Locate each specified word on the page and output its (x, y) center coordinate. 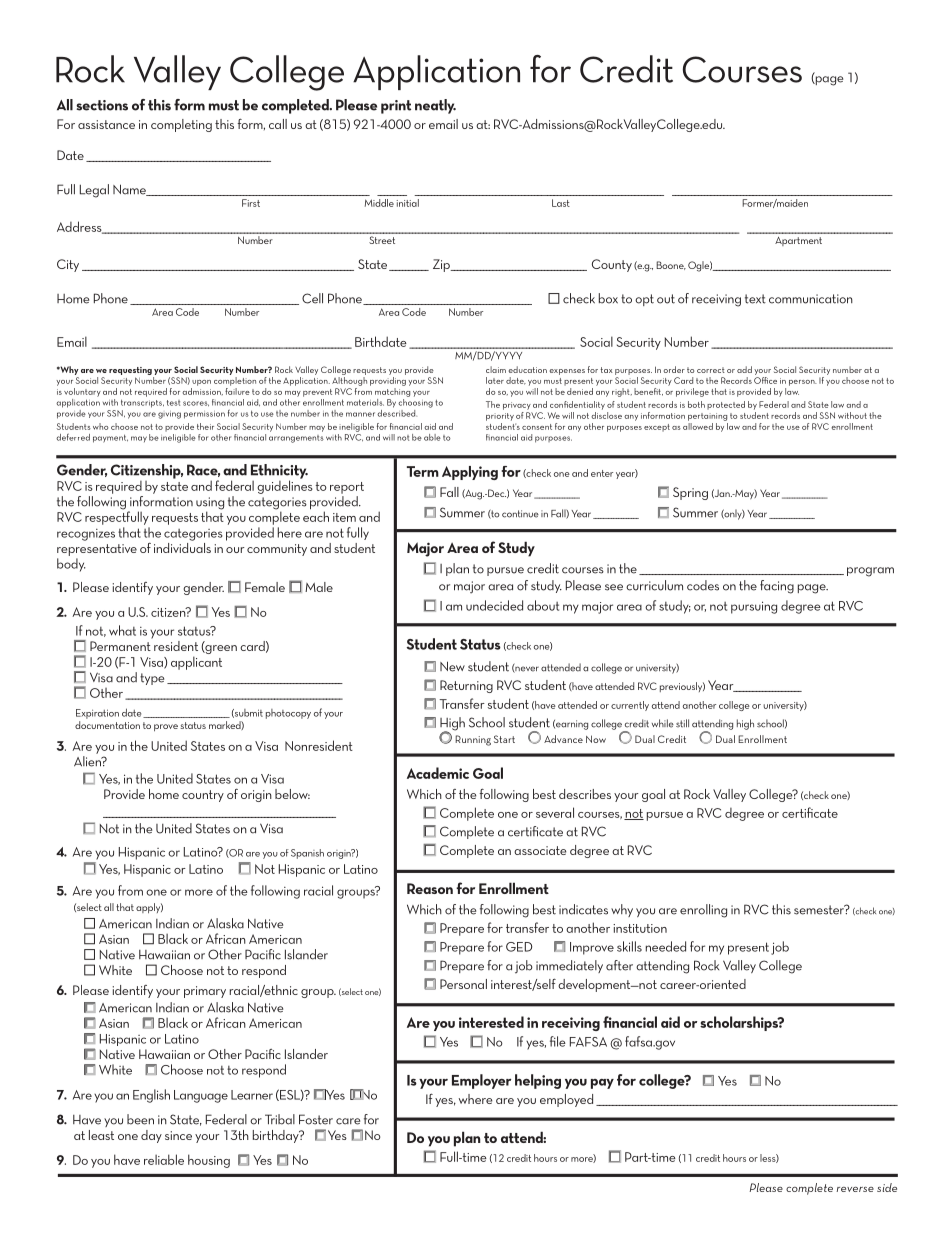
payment (110, 438)
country (203, 796)
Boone (671, 265)
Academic (438, 773)
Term (423, 471)
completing (181, 125)
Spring (690, 493)
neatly (435, 106)
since (178, 1135)
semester (820, 910)
